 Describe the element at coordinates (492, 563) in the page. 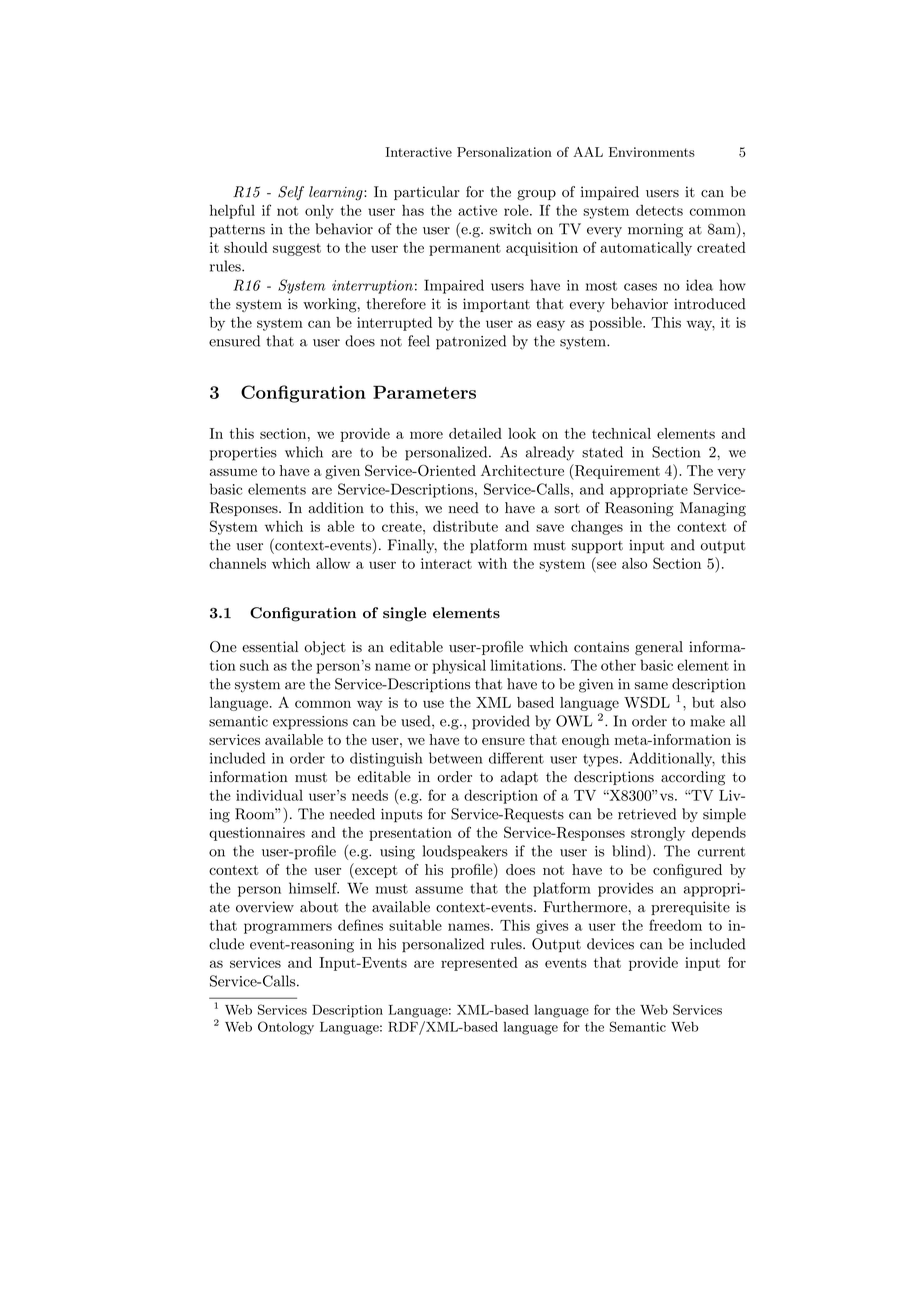

I see `with` at that location.
